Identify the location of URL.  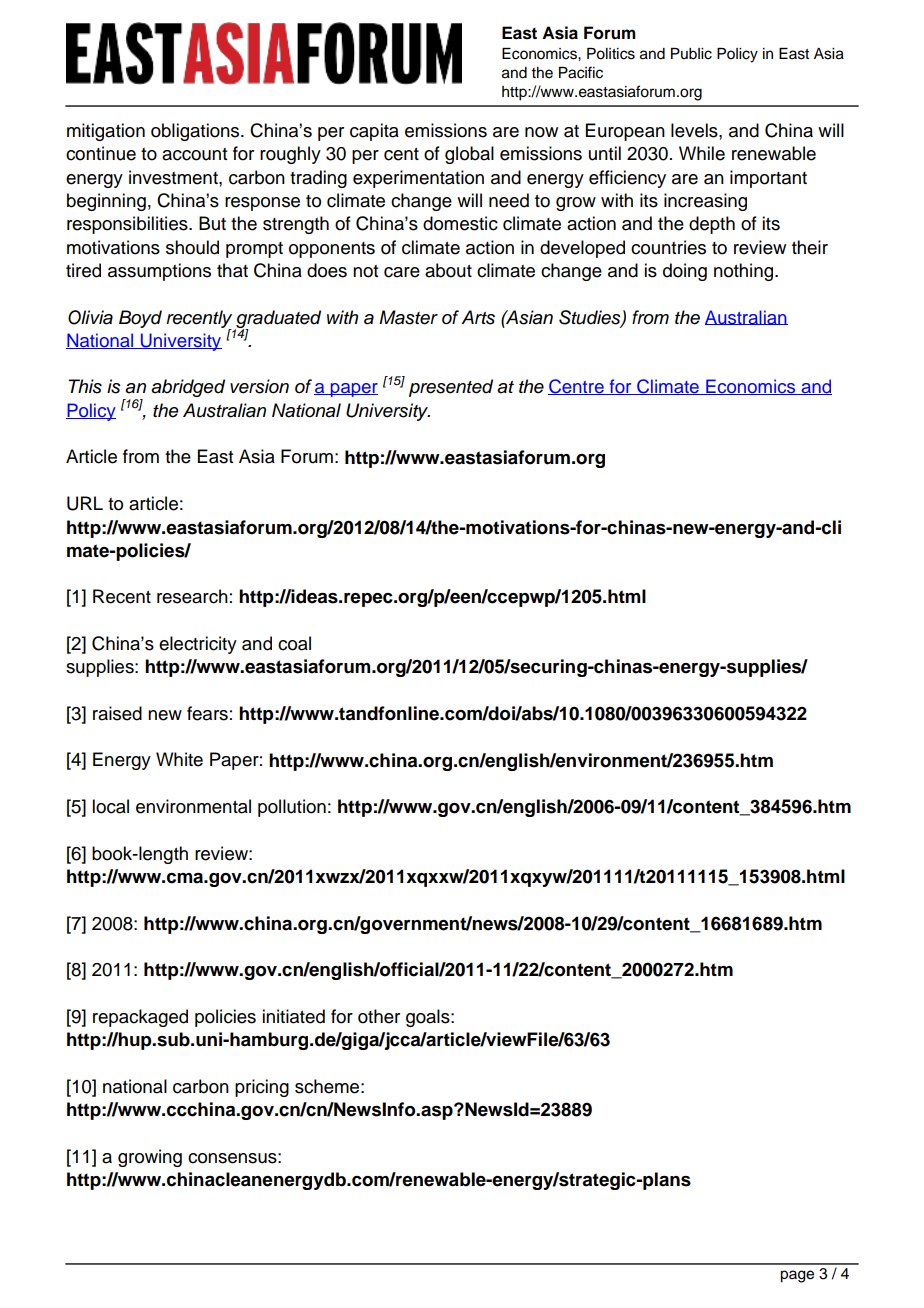
(85, 503).
